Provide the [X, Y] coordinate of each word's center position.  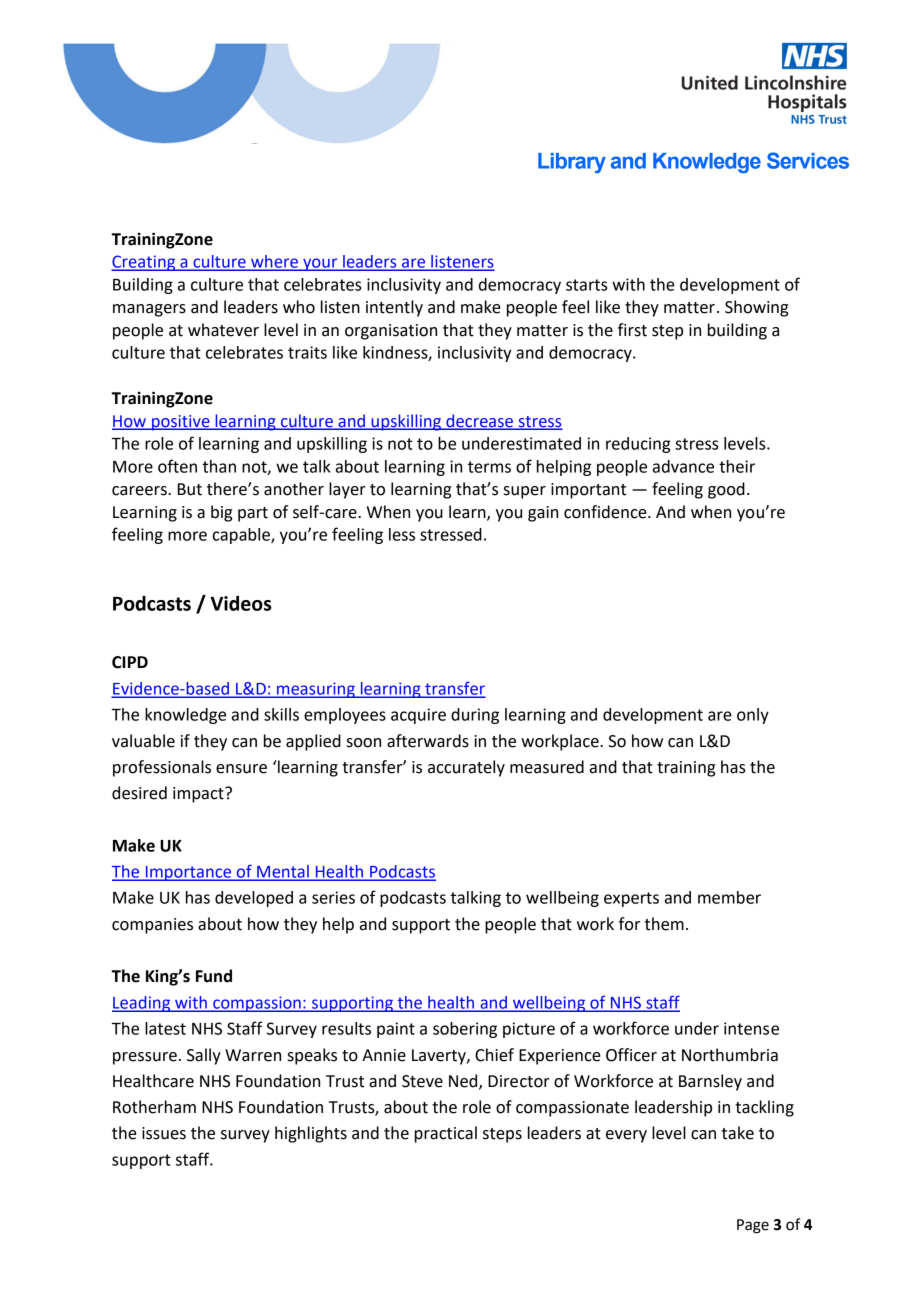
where [275, 262]
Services [808, 160]
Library [572, 163]
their [737, 466]
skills [281, 714]
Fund [214, 976]
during [475, 716]
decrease [479, 421]
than [219, 466]
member [729, 897]
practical [446, 1134]
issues [164, 1133]
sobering [465, 1030]
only [753, 716]
